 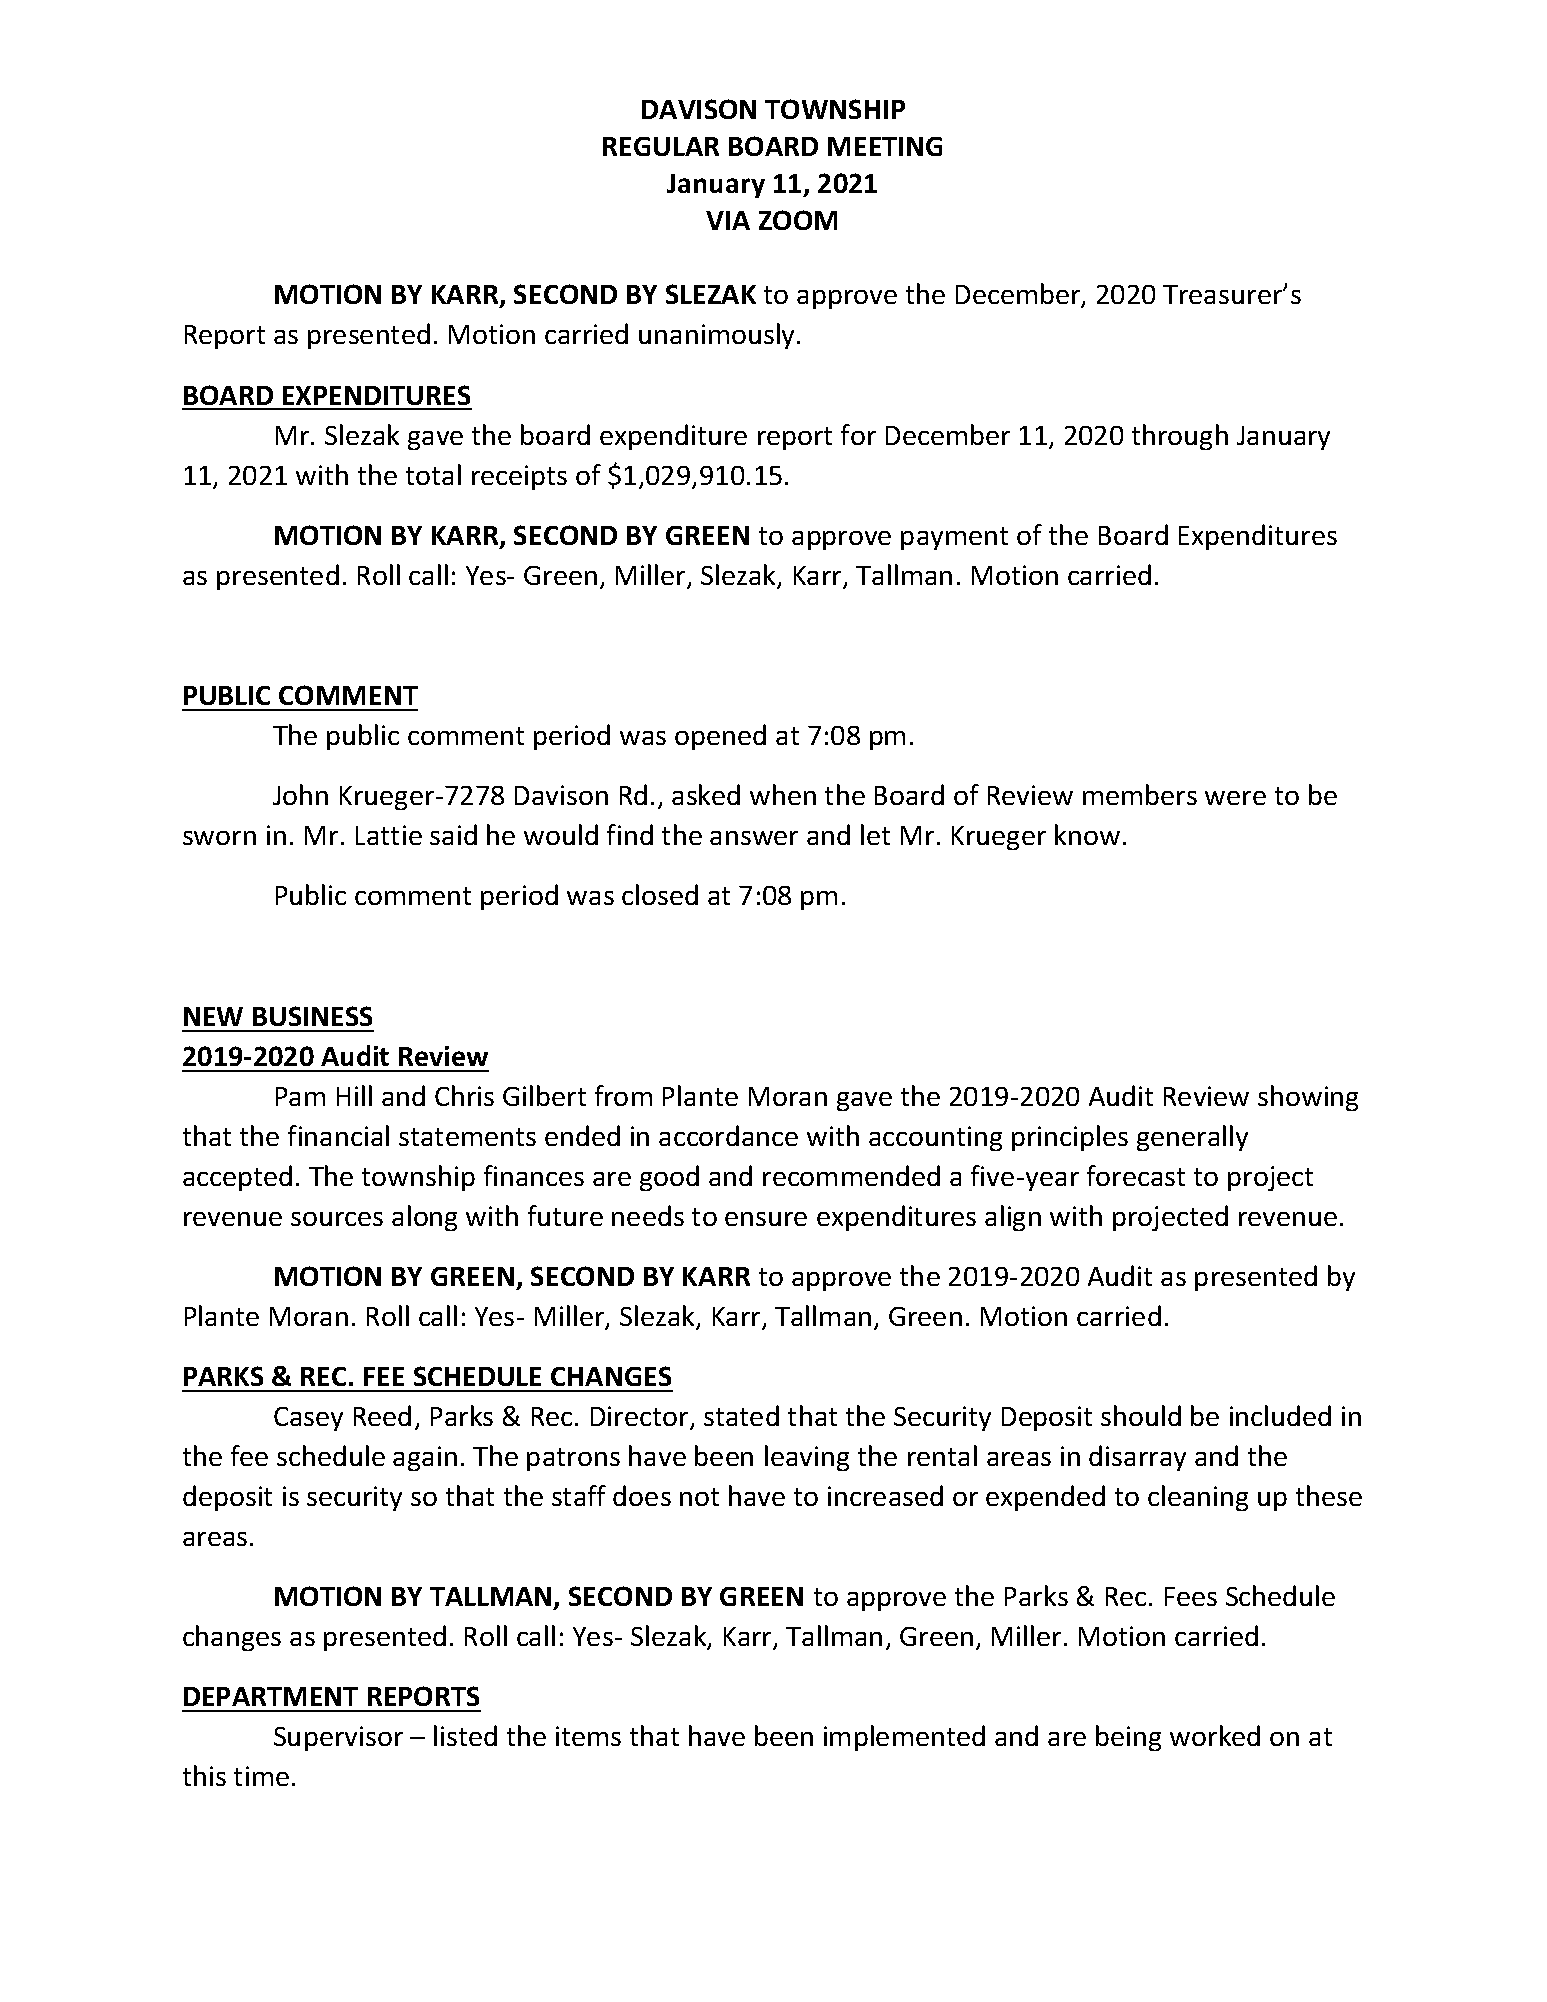 I want to click on Supervisor, so click(x=338, y=1738).
